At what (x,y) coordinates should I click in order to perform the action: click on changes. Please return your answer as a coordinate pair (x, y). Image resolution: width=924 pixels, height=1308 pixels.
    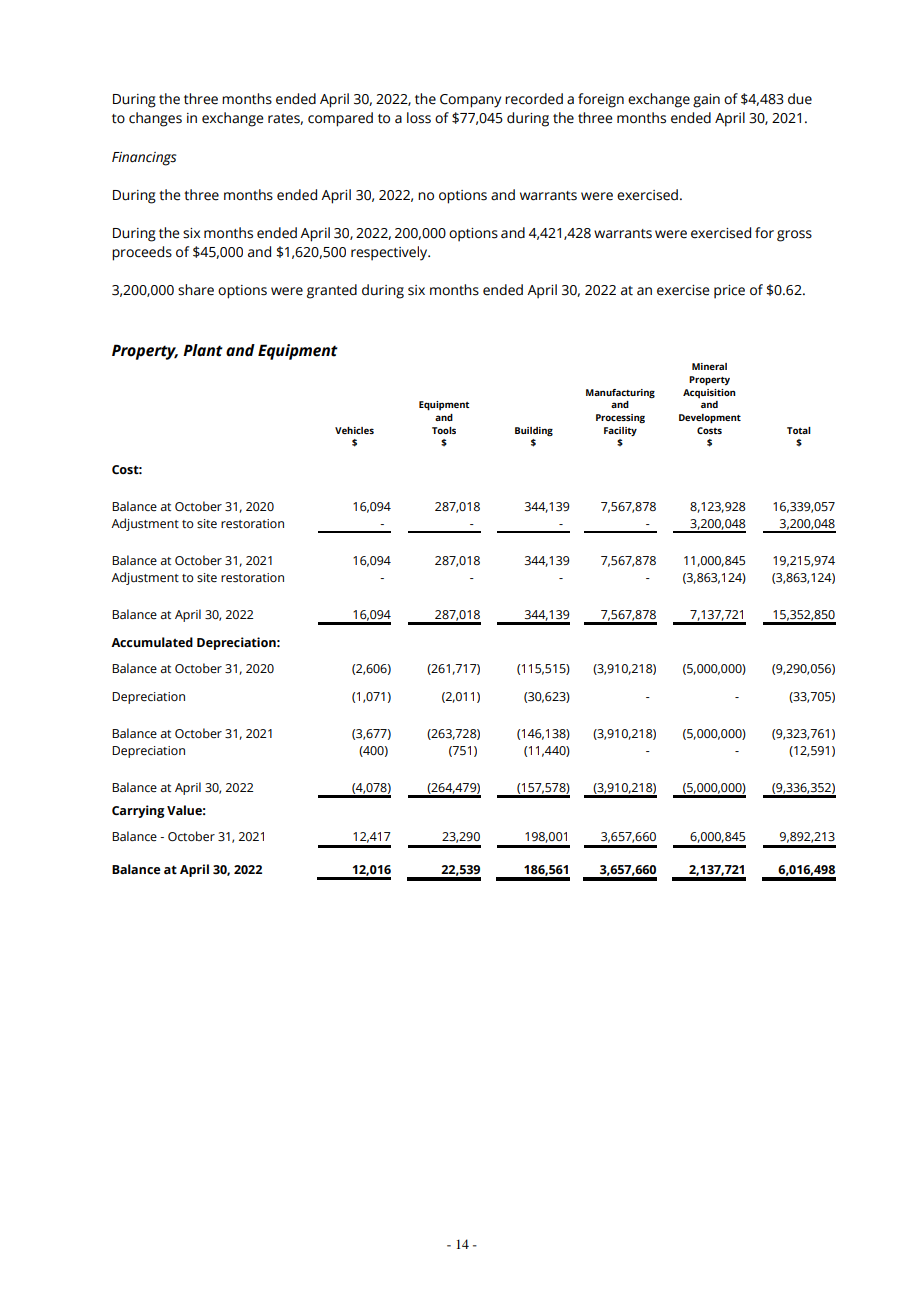
    Looking at the image, I should click on (155, 119).
